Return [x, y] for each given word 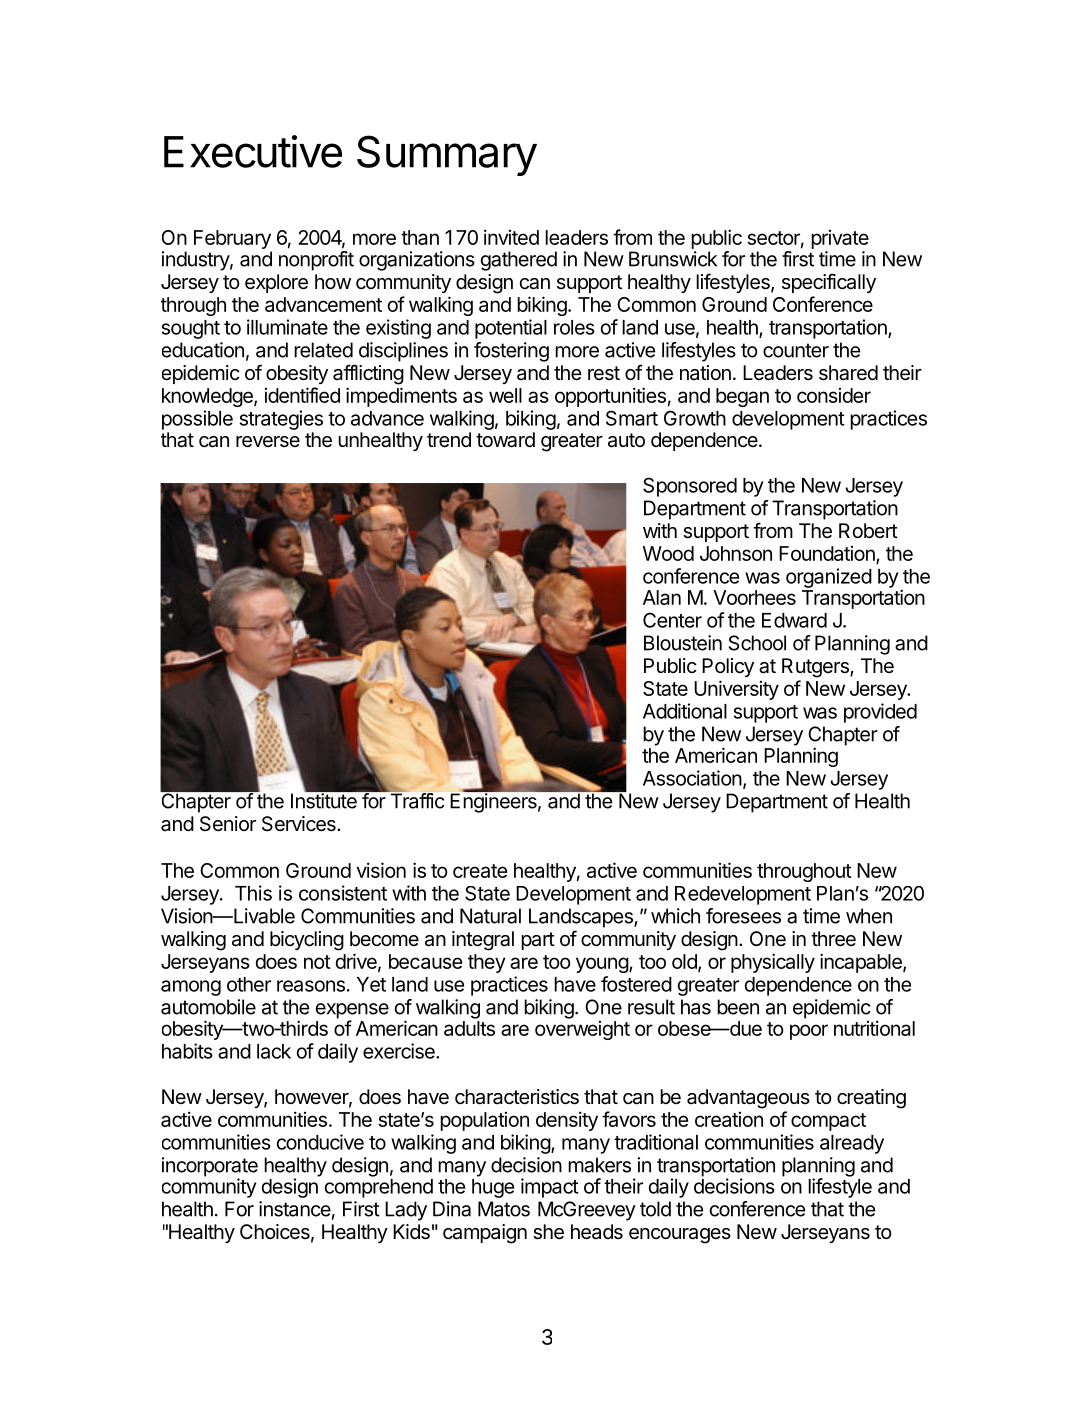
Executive [253, 151]
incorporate [210, 1168]
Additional [685, 711]
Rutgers [816, 668]
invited [511, 237]
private [840, 239]
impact [549, 1188]
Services [300, 824]
